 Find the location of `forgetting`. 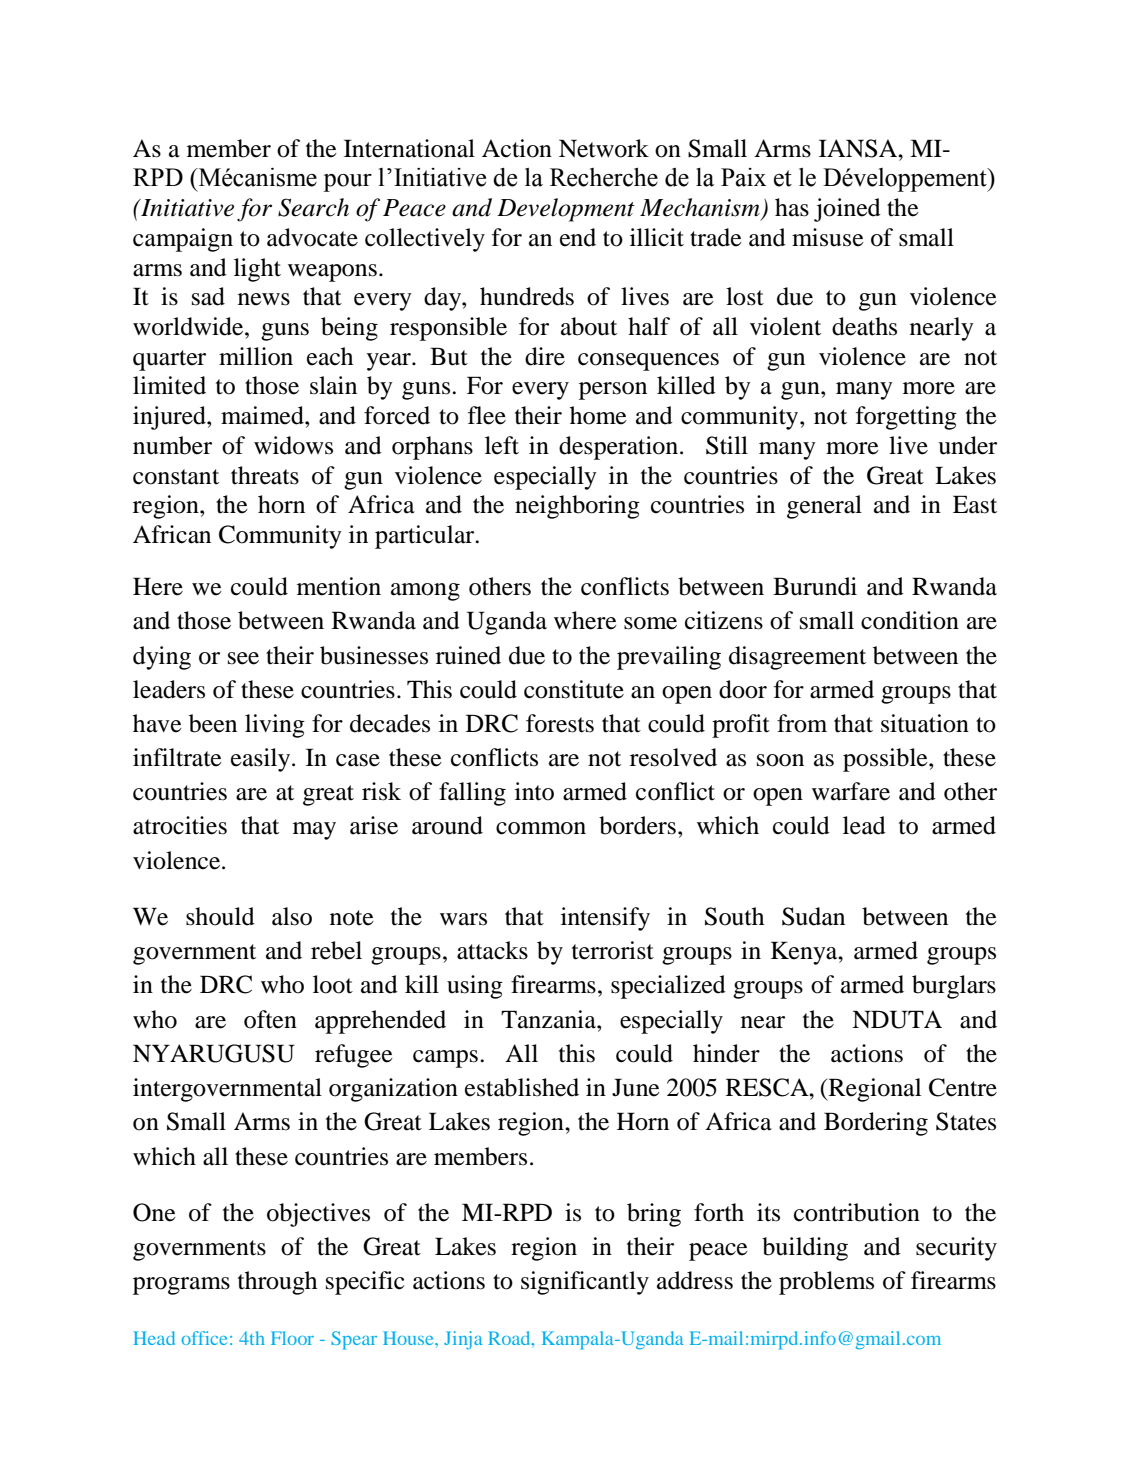

forgetting is located at coordinates (906, 418).
